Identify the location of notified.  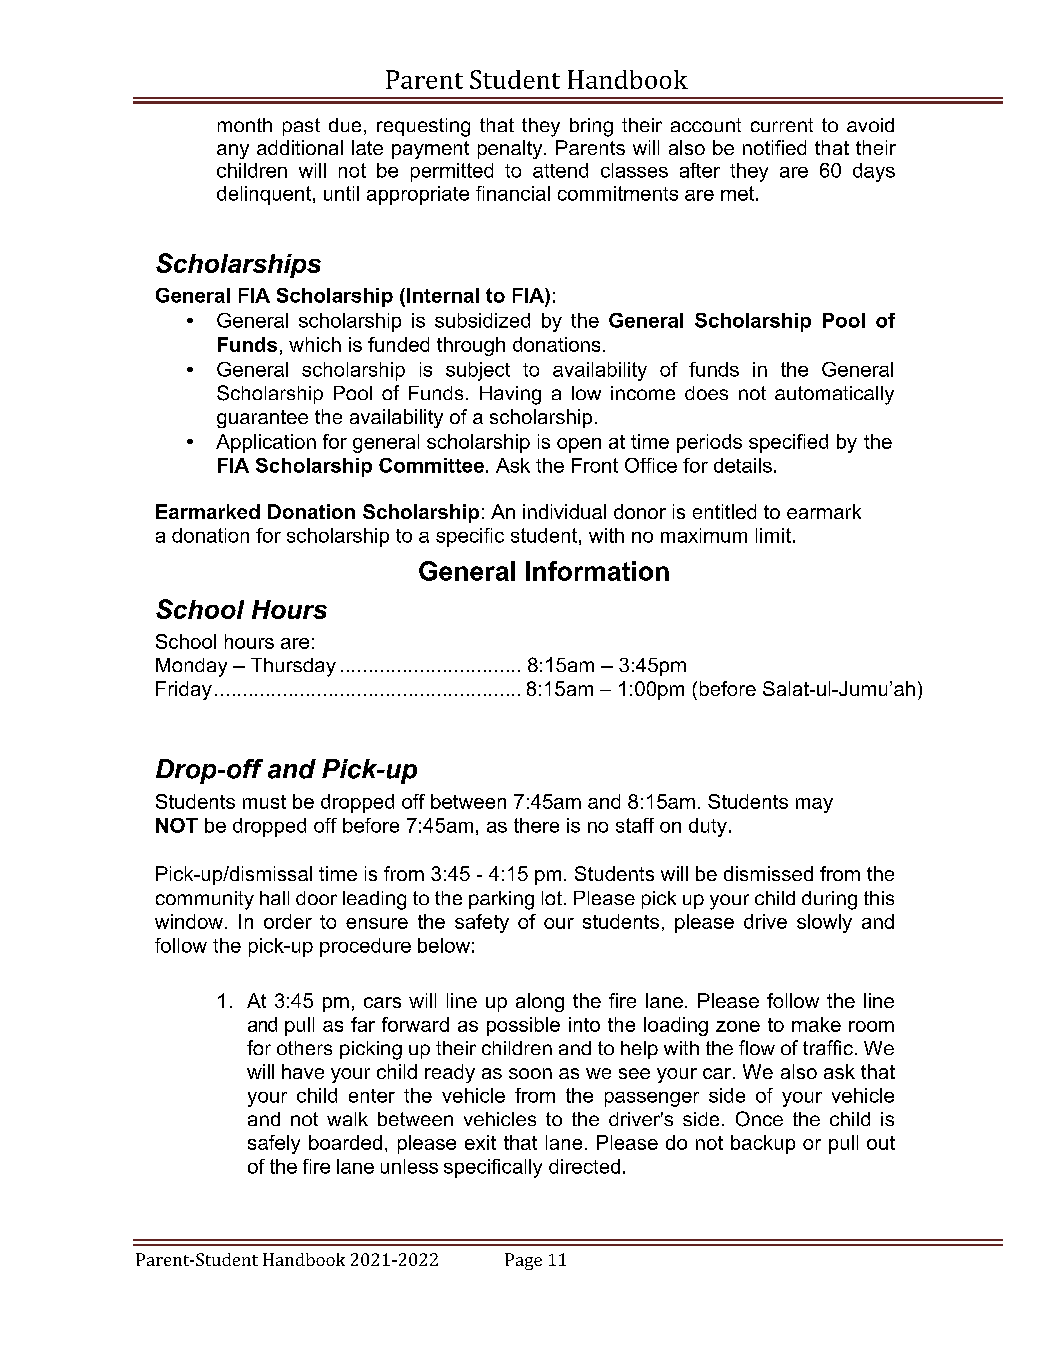
(774, 147).
